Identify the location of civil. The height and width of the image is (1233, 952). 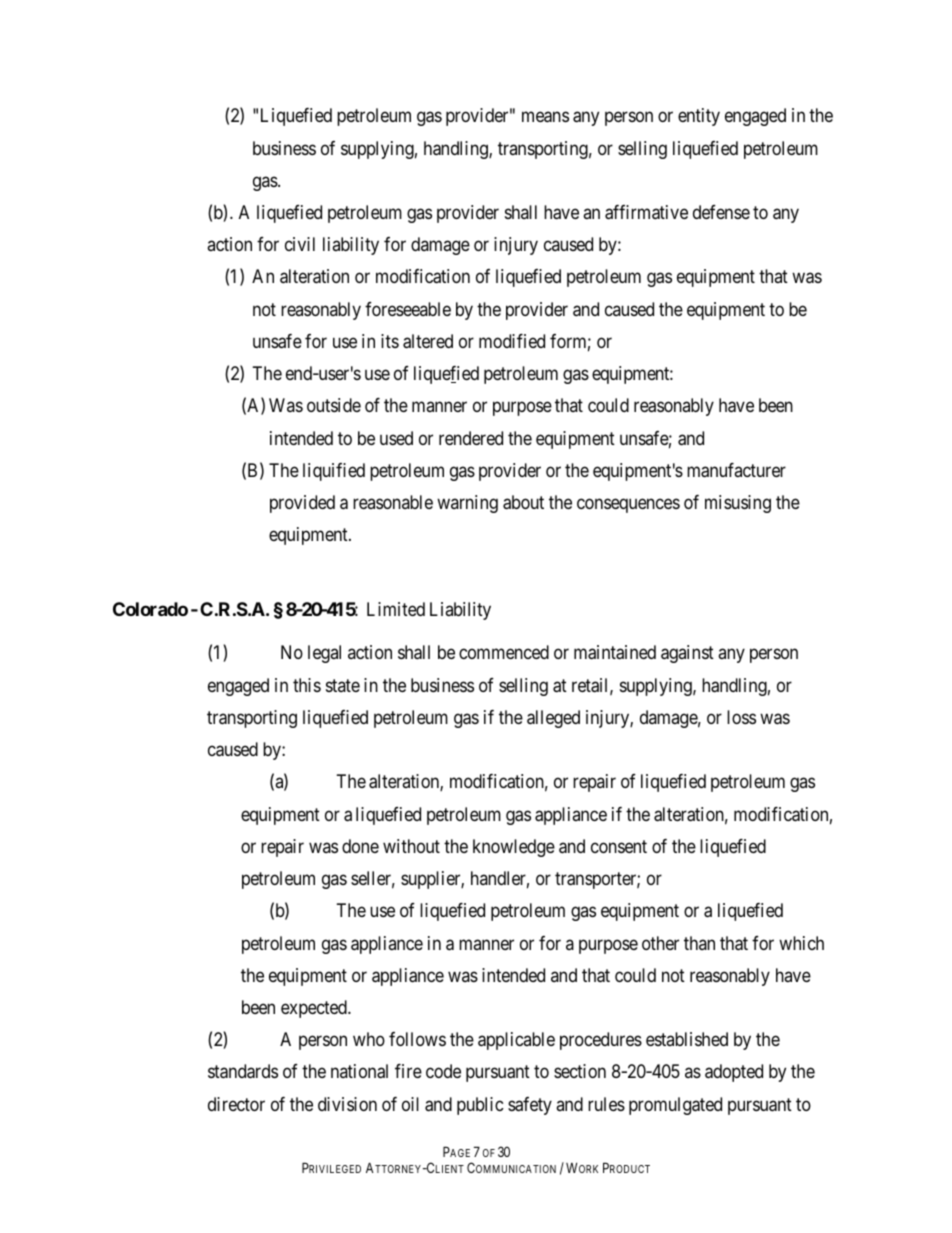
(300, 244).
